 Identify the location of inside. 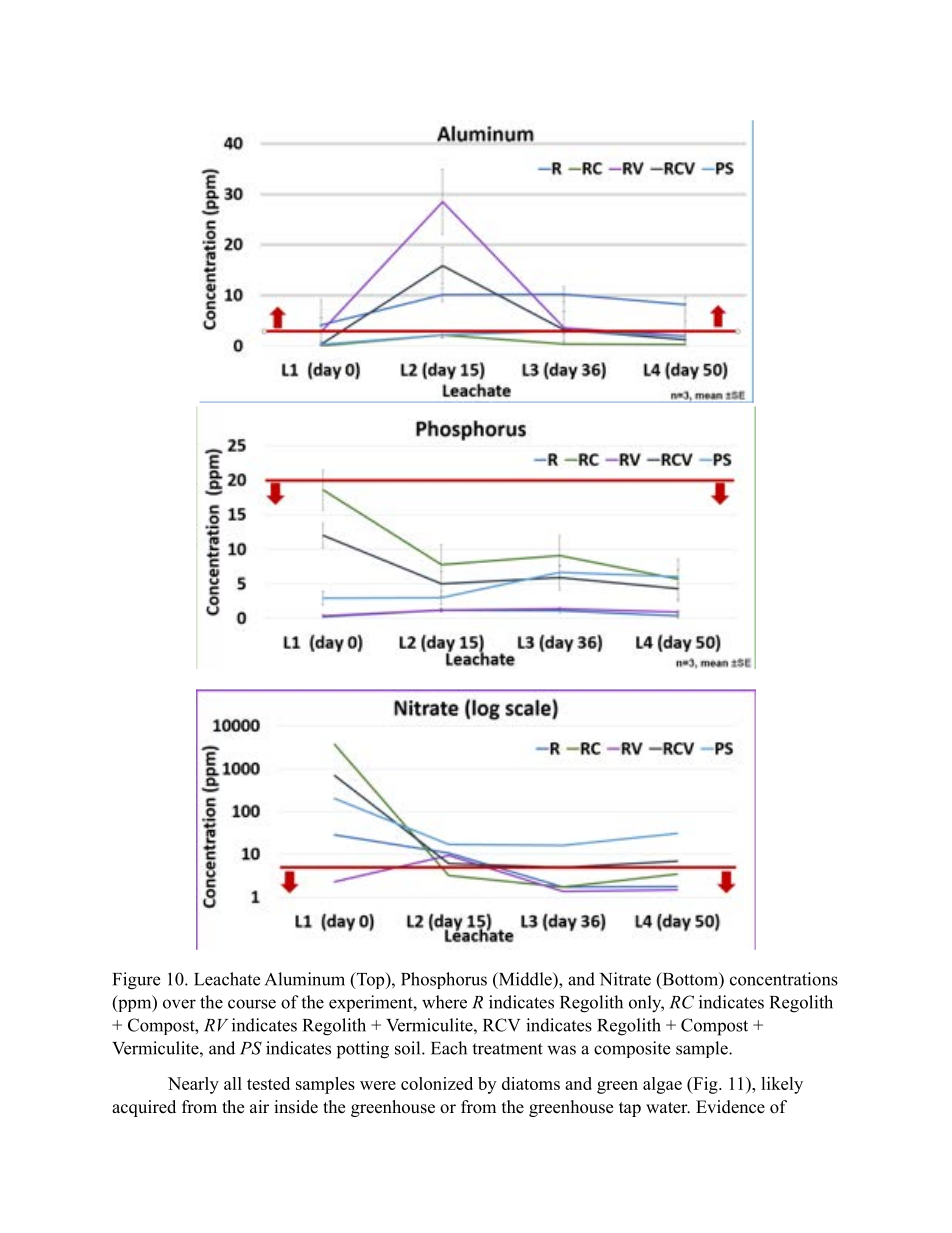
(296, 1107).
